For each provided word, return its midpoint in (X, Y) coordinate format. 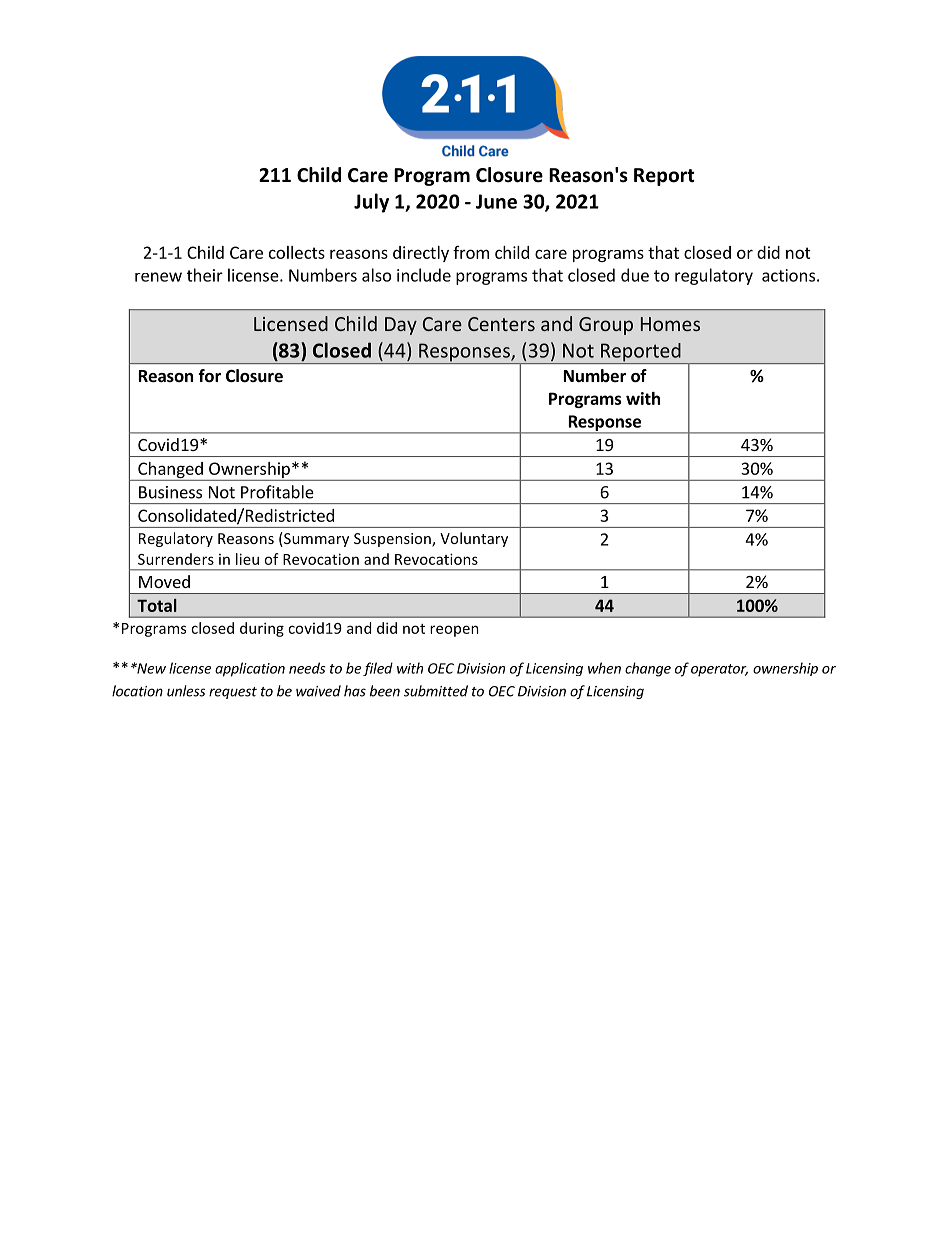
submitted (436, 691)
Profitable (277, 492)
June (496, 201)
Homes (670, 324)
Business (170, 492)
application (250, 669)
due (635, 275)
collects (297, 252)
